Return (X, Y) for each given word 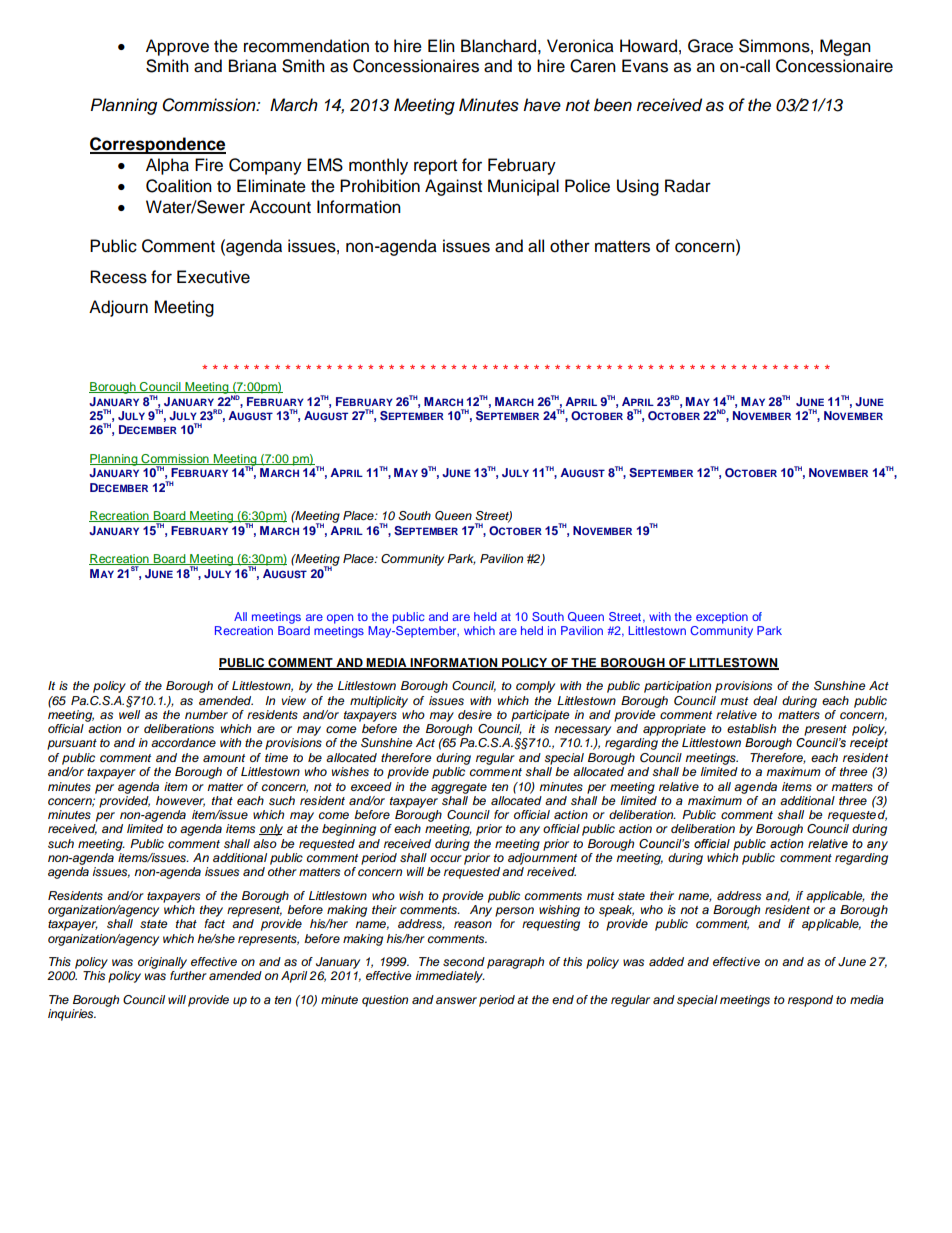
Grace (710, 46)
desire (475, 714)
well (129, 713)
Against (453, 187)
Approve (177, 47)
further (188, 975)
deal (765, 700)
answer (456, 1000)
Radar (688, 186)
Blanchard (498, 46)
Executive (213, 277)
